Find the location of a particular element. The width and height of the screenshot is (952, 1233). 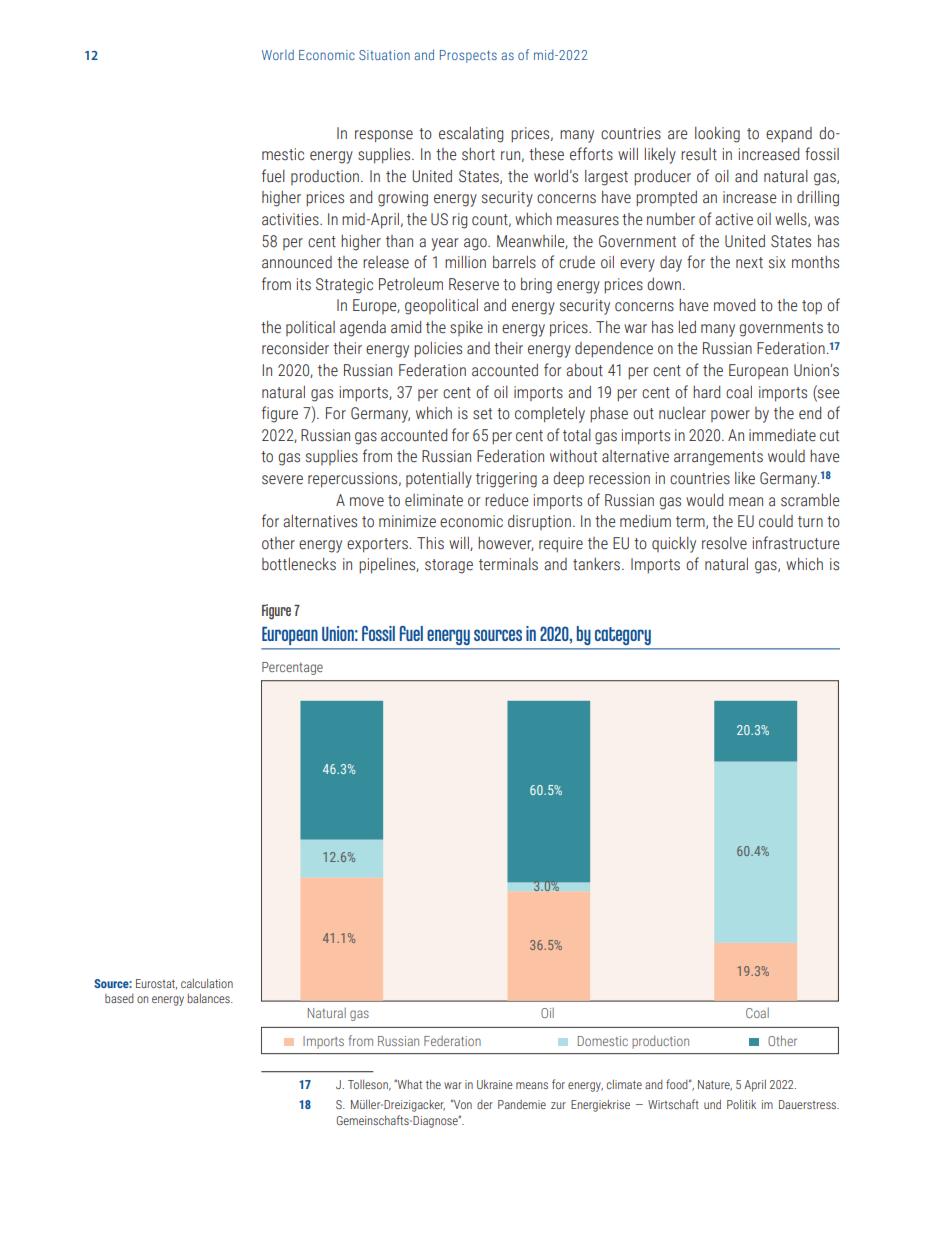

looking is located at coordinates (717, 135).
